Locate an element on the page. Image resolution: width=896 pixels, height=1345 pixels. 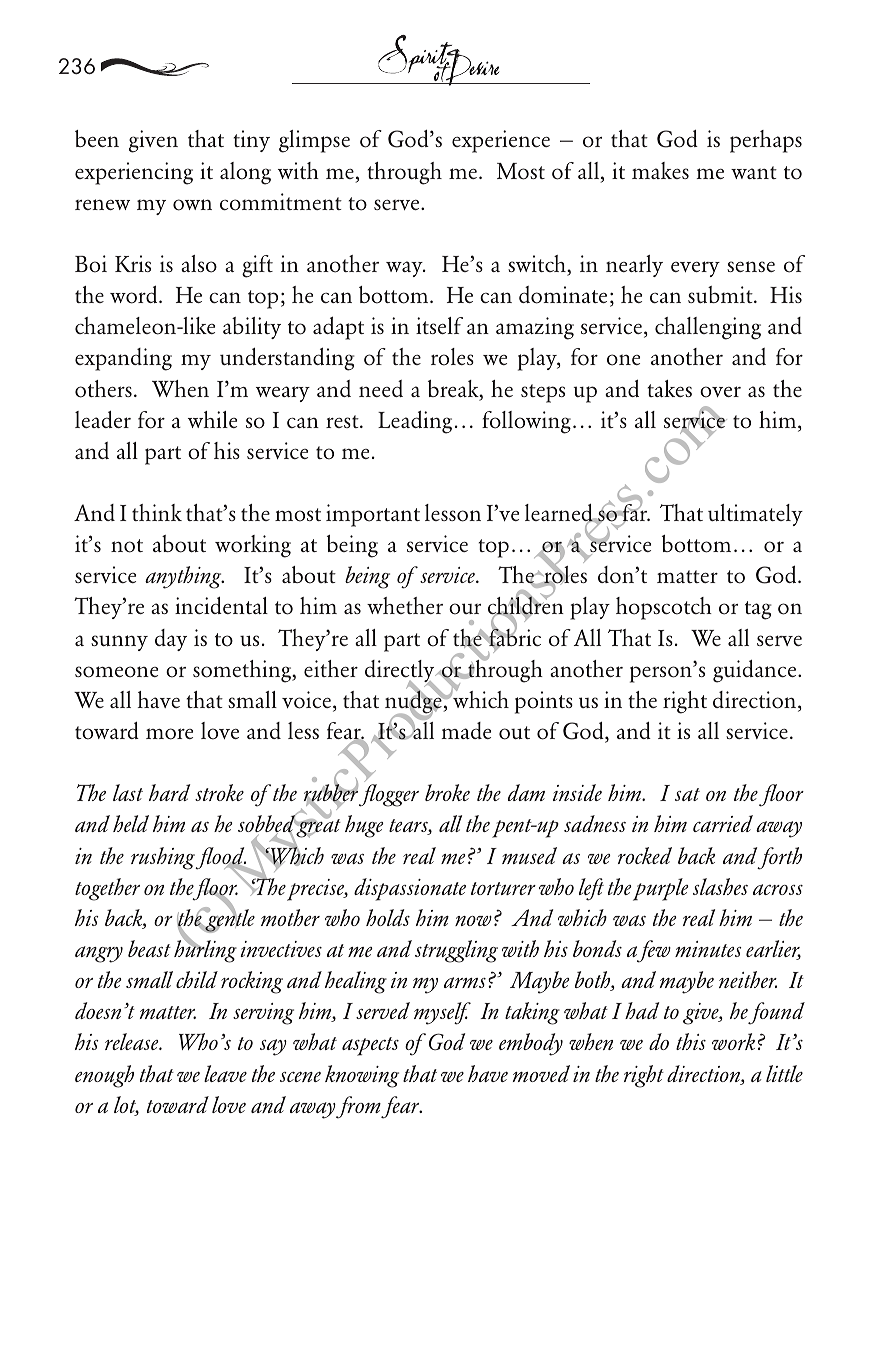
broke is located at coordinates (447, 792).
